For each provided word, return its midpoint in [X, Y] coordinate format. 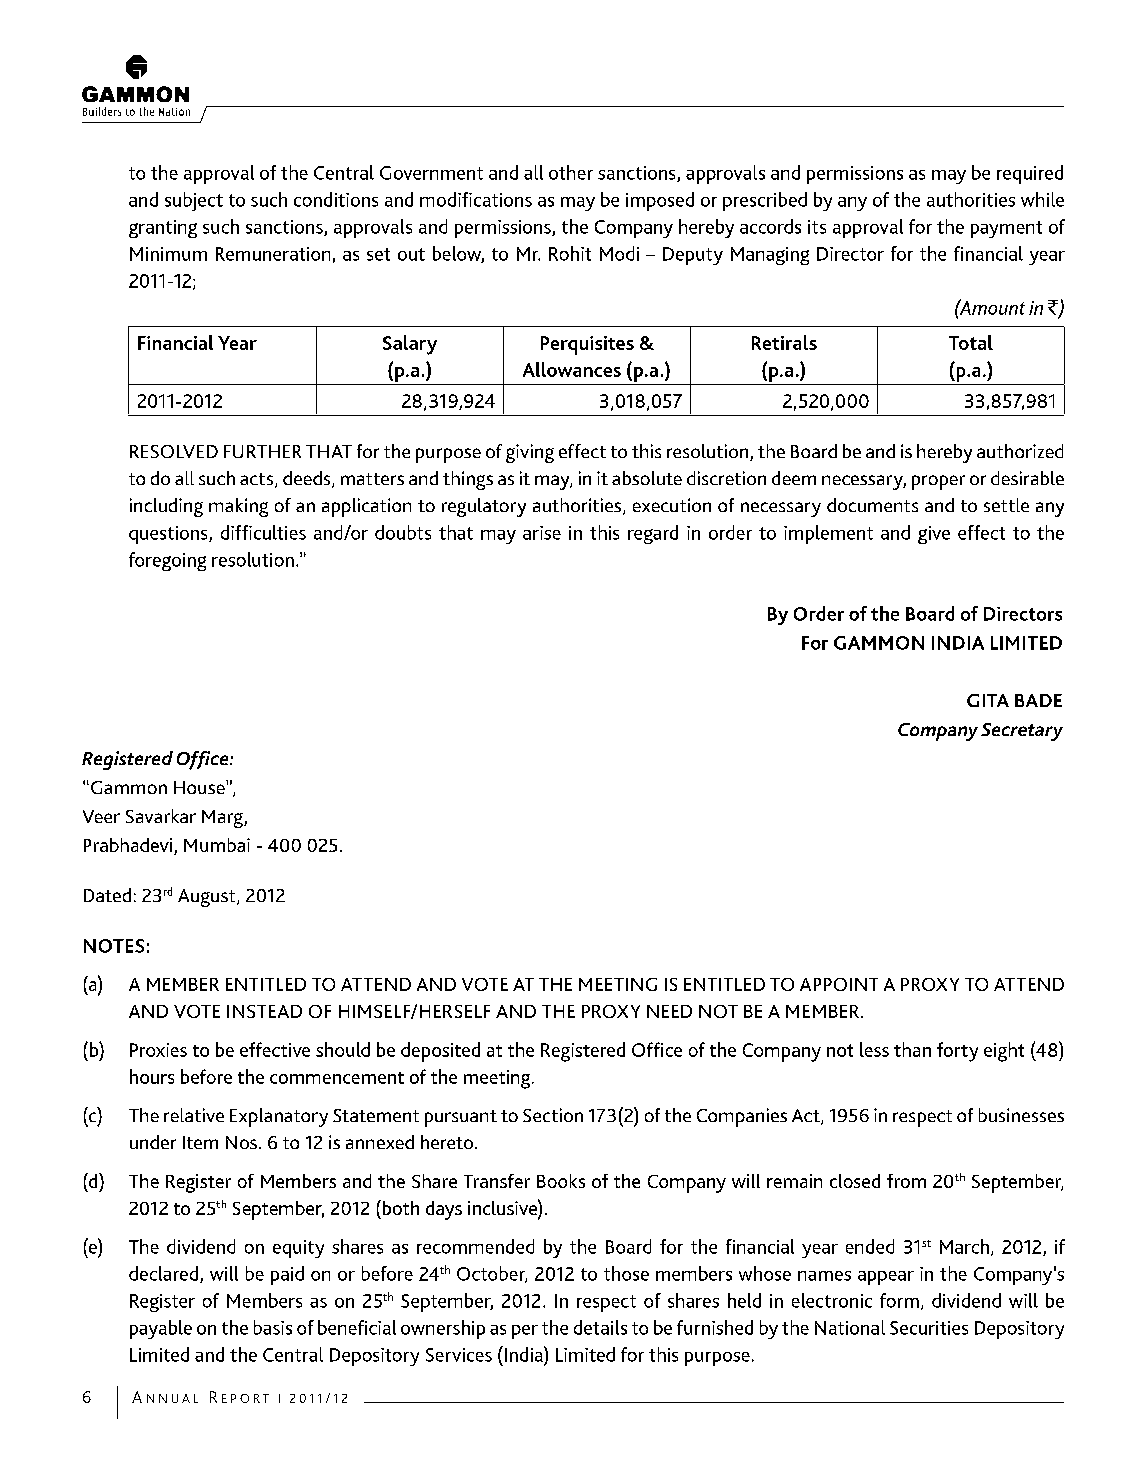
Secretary [1022, 732]
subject [194, 201]
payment [1006, 229]
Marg [223, 819]
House [200, 787]
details [600, 1327]
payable [161, 1329]
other [571, 172]
